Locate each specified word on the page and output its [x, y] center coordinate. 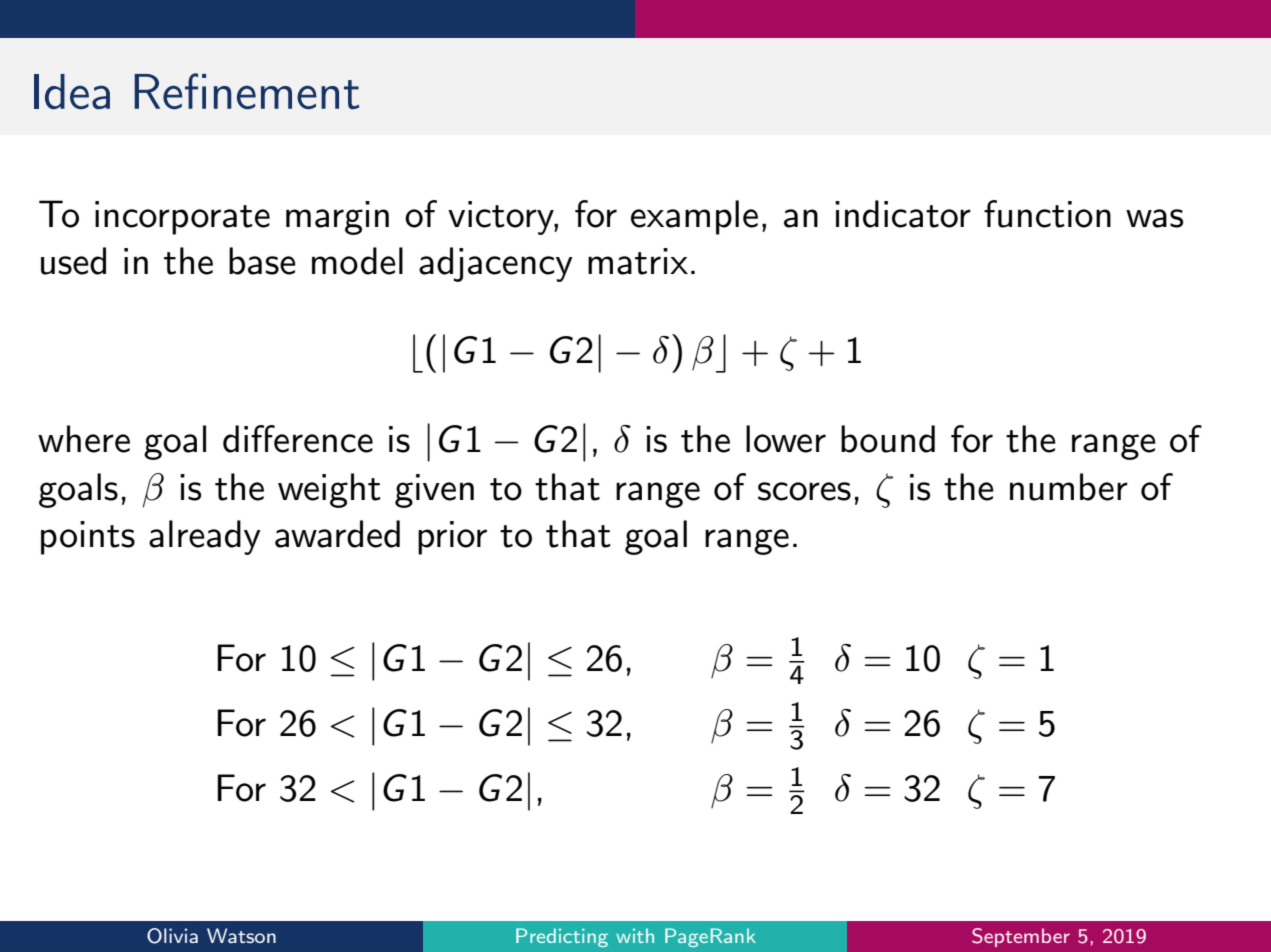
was [1154, 218]
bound [888, 439]
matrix [638, 261]
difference [298, 439]
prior [452, 538]
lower [786, 439]
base [262, 261]
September [1021, 937]
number [1069, 487]
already [205, 537]
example [694, 217]
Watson [241, 935]
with [635, 935]
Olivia [172, 936]
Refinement [246, 91]
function [1047, 214]
